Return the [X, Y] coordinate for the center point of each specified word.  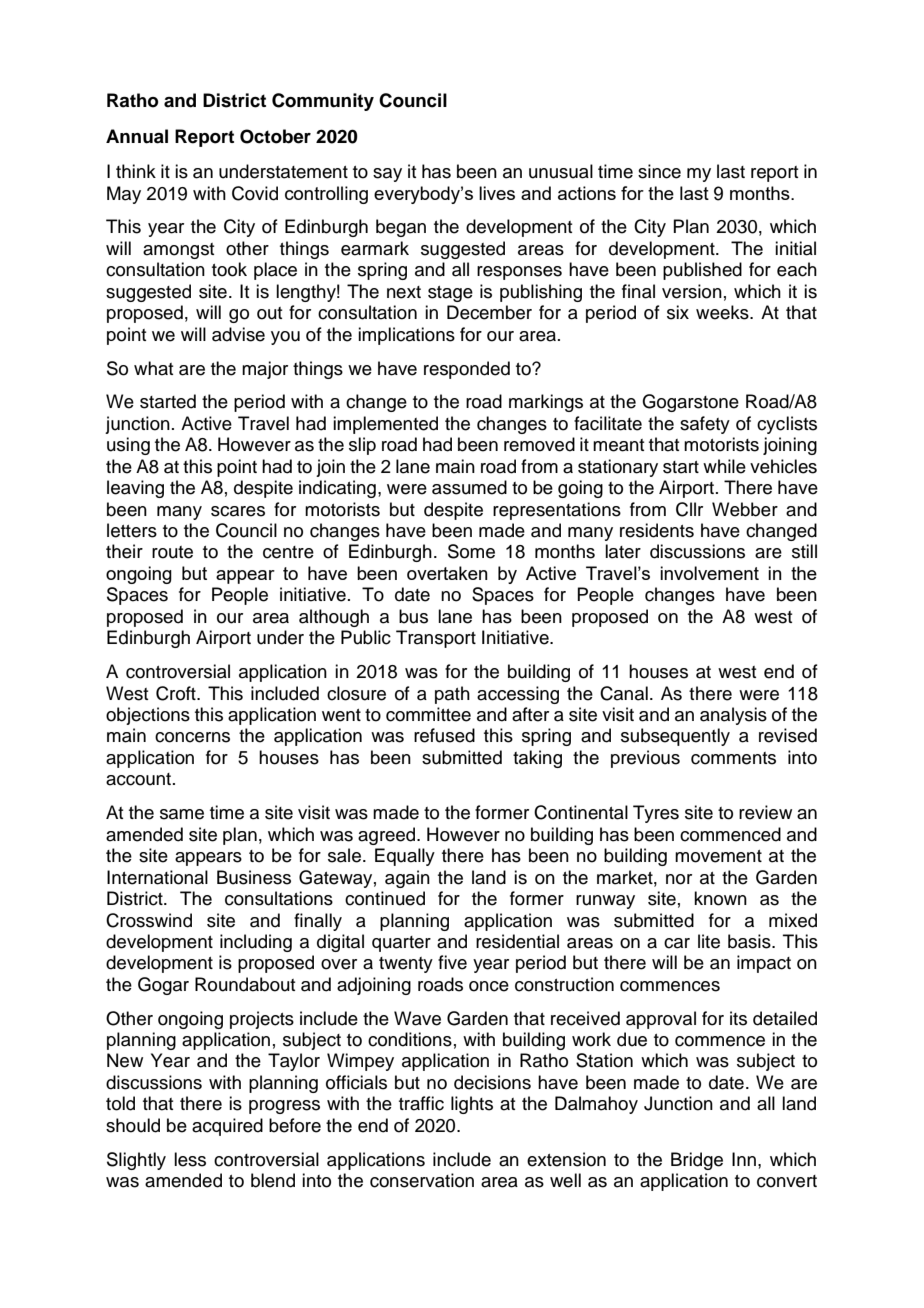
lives [497, 193]
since [659, 171]
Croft [177, 693]
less [190, 1159]
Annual [137, 136]
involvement [709, 573]
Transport [436, 639]
